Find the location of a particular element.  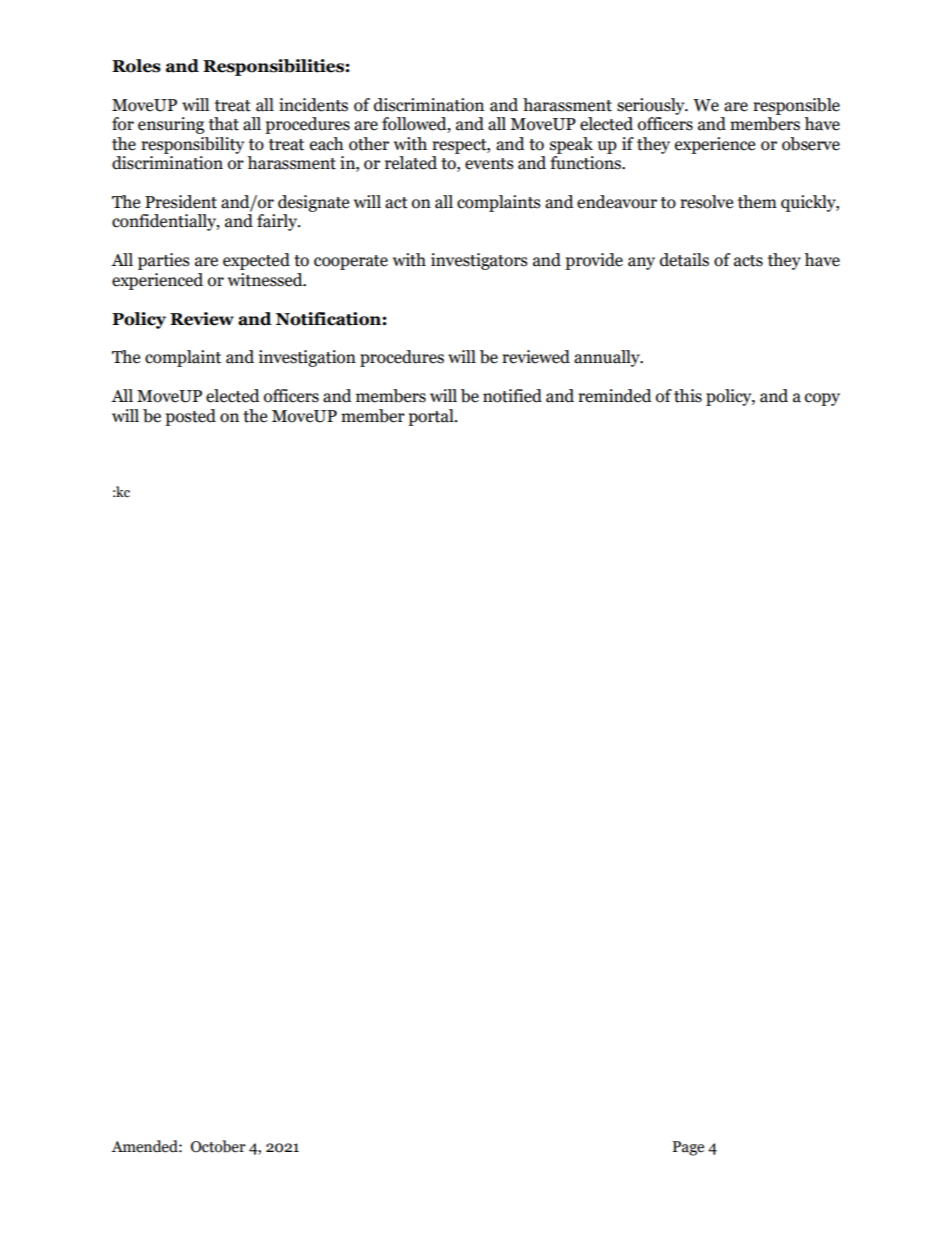

responsible is located at coordinates (796, 106).
